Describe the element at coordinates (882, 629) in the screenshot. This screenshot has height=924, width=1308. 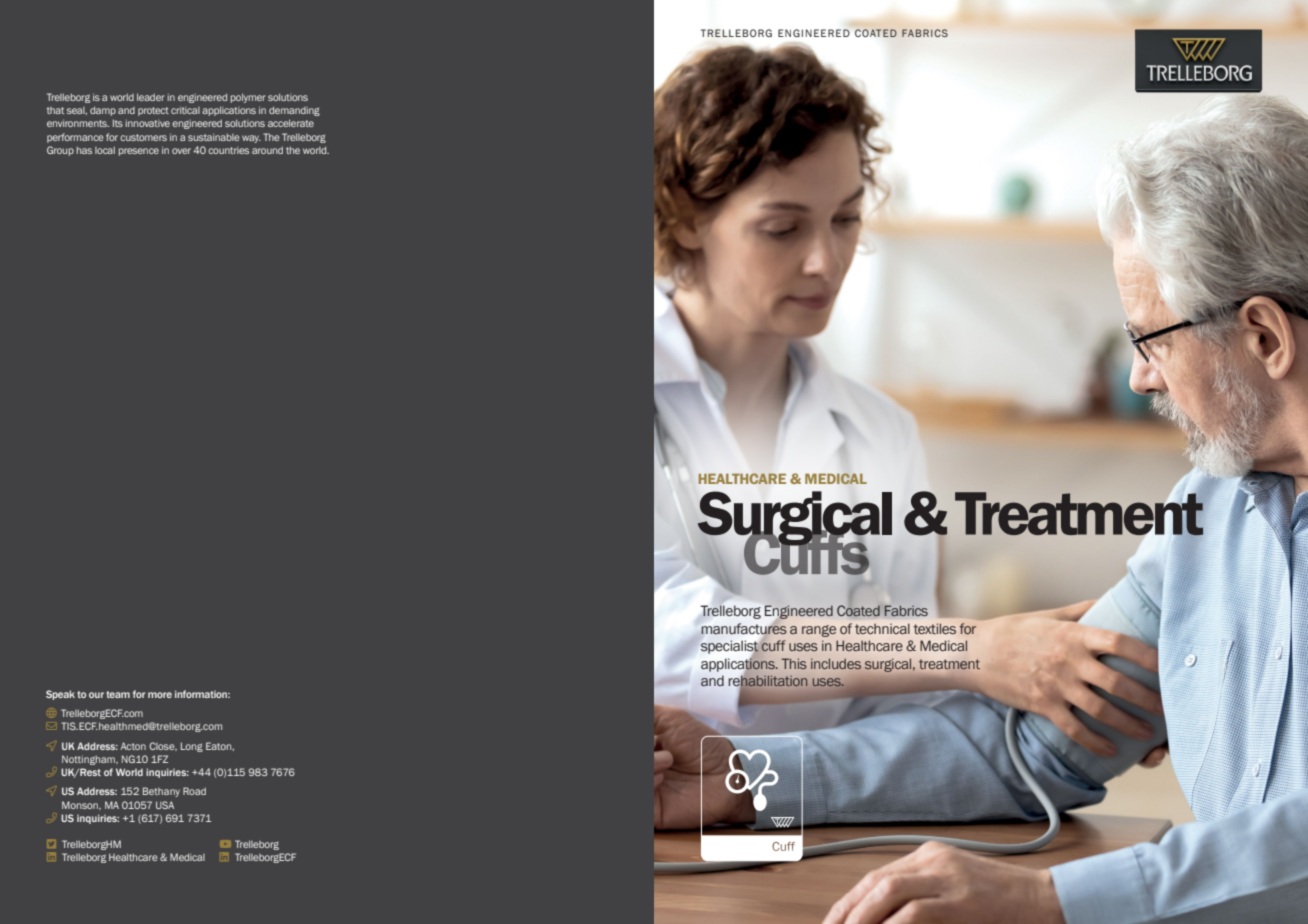
I see `technical` at that location.
